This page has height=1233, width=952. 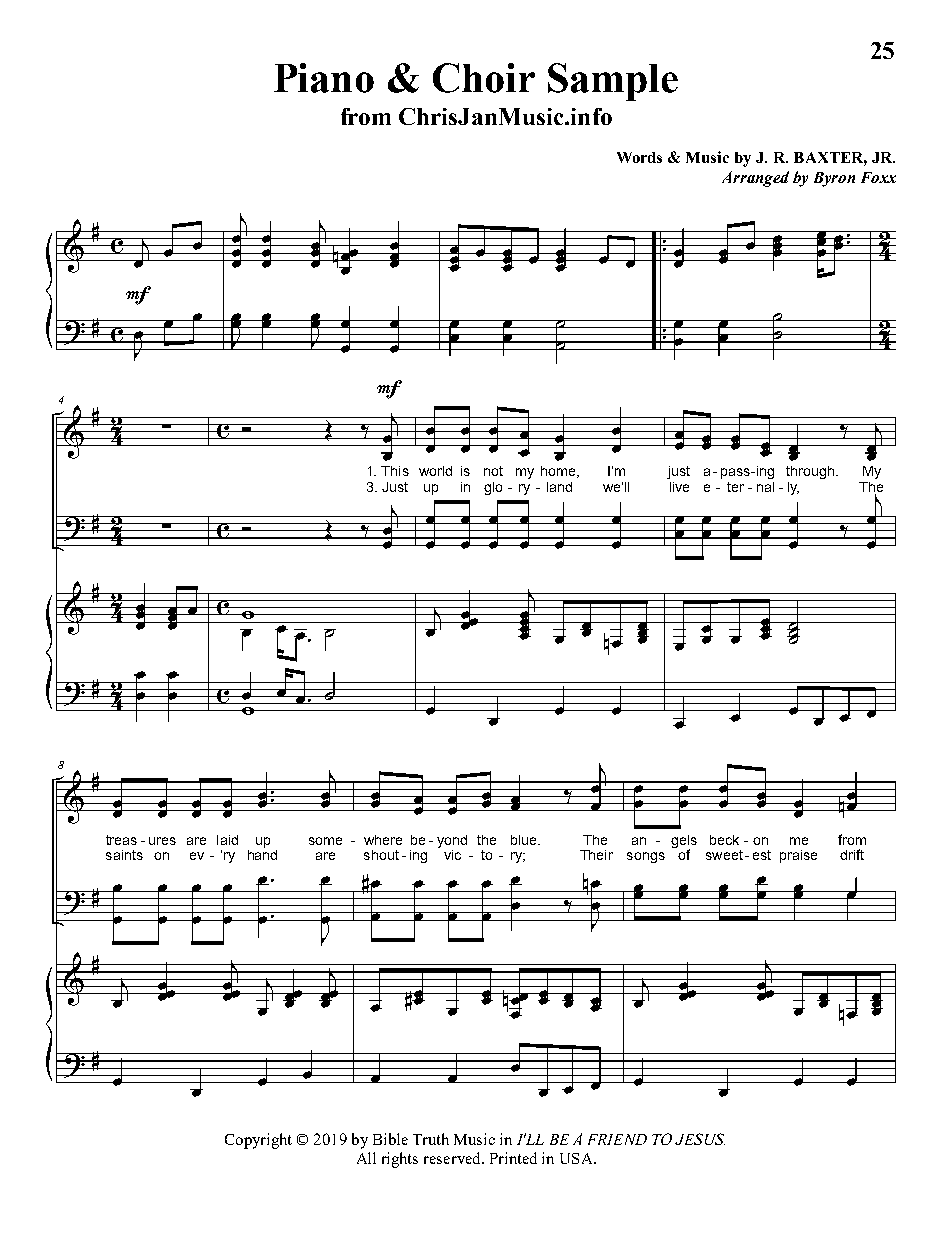 I want to click on blue, so click(x=525, y=840).
